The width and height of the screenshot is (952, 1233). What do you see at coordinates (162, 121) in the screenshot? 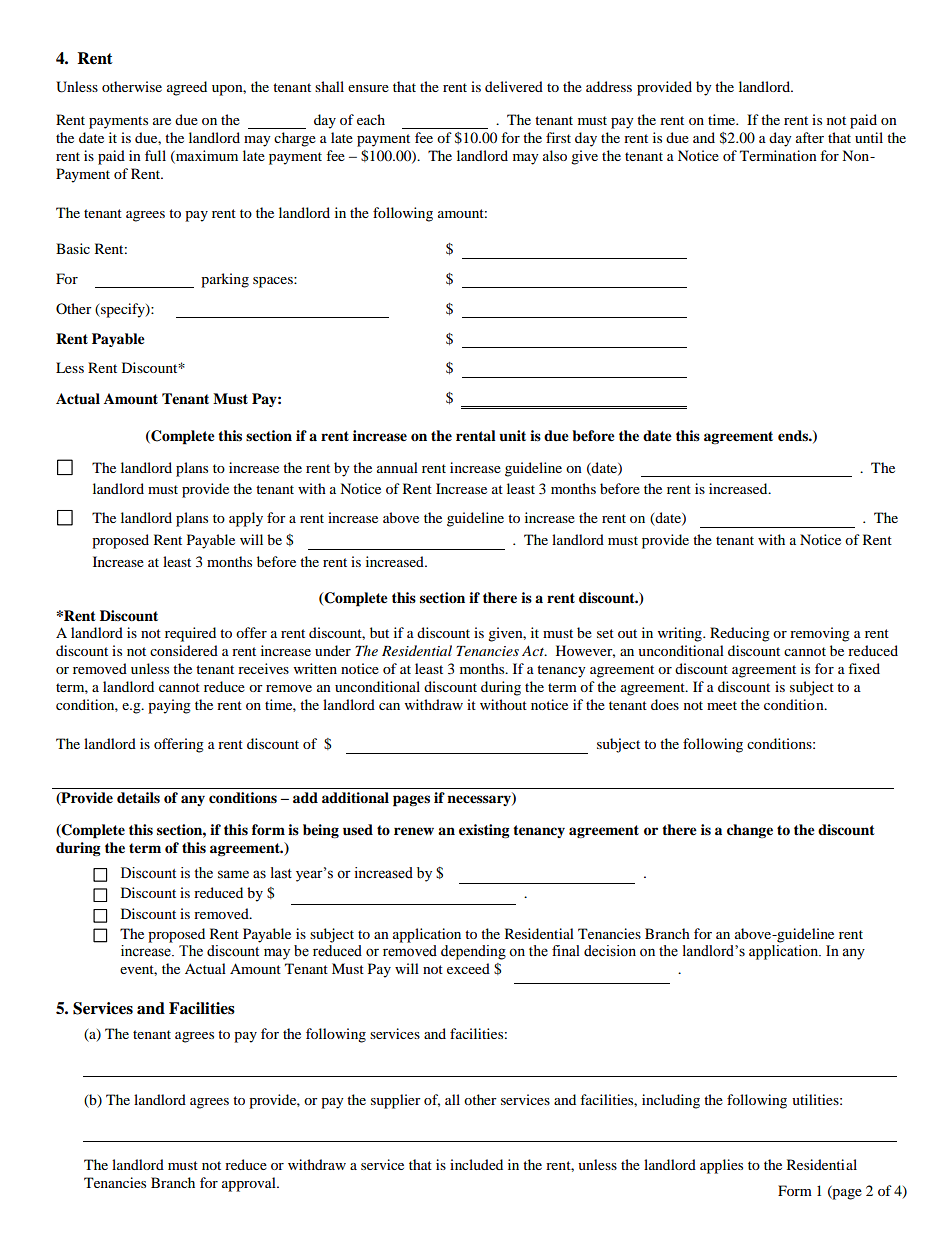
I see `are` at bounding box center [162, 121].
